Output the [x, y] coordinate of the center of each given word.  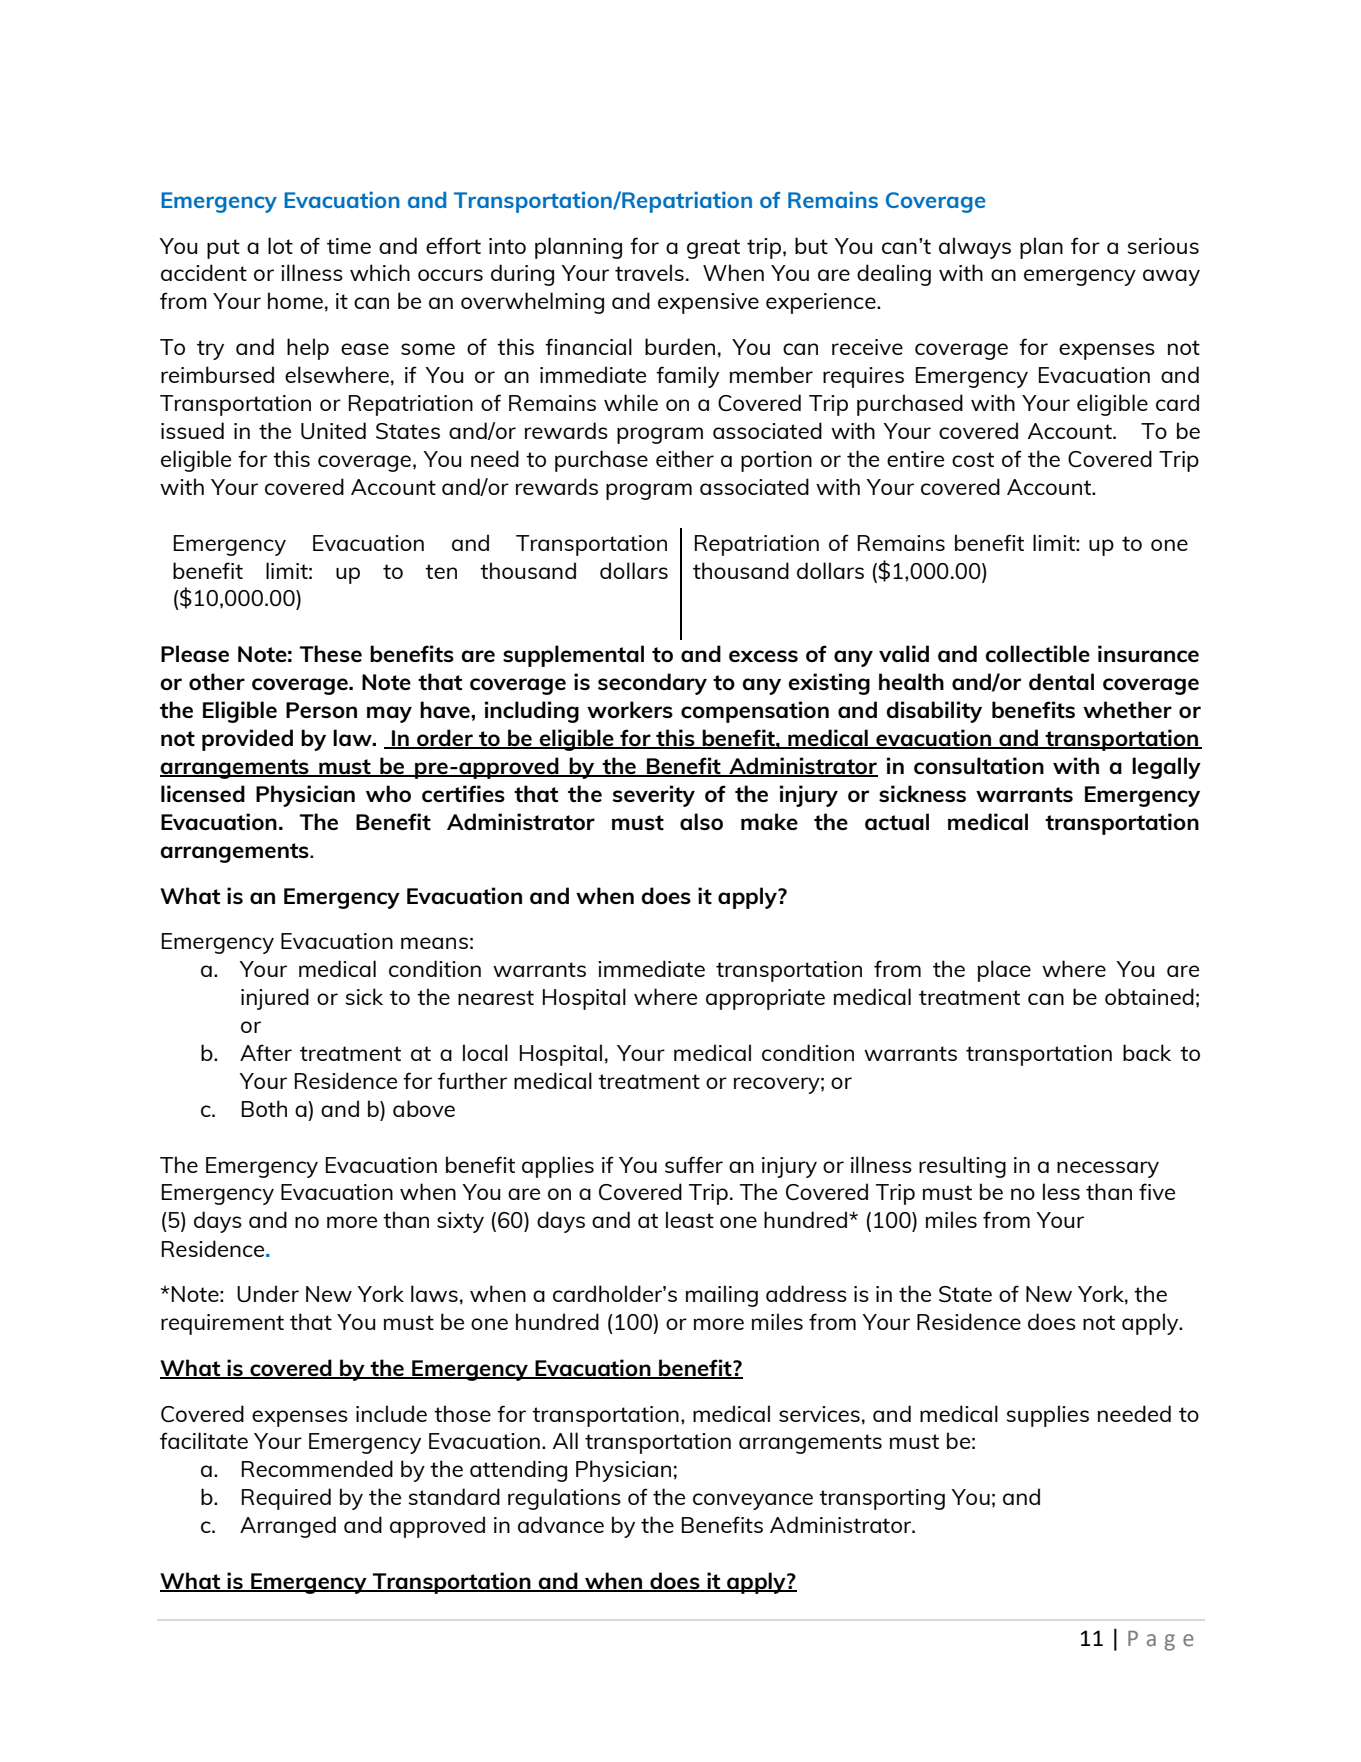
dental [1061, 681]
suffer [694, 1164]
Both [264, 1108]
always [975, 248]
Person [321, 710]
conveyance [753, 1501]
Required [286, 1499]
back [1147, 1052]
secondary [652, 684]
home [295, 300]
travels [649, 272]
